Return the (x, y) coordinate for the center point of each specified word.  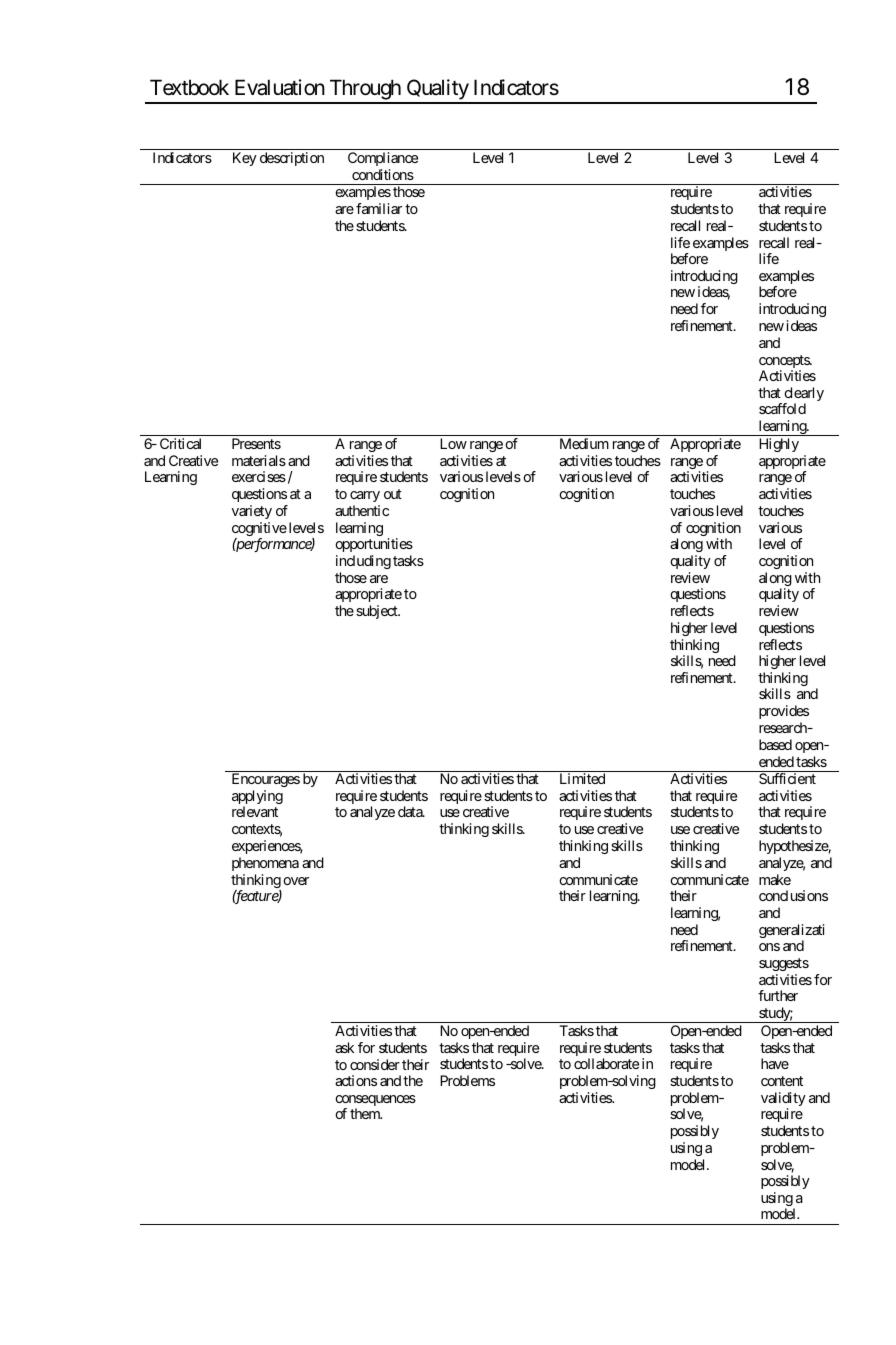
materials (259, 460)
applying (257, 798)
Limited (582, 778)
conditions (383, 174)
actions (356, 1080)
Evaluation (280, 87)
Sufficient (787, 778)
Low (453, 443)
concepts (785, 363)
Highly (779, 445)
